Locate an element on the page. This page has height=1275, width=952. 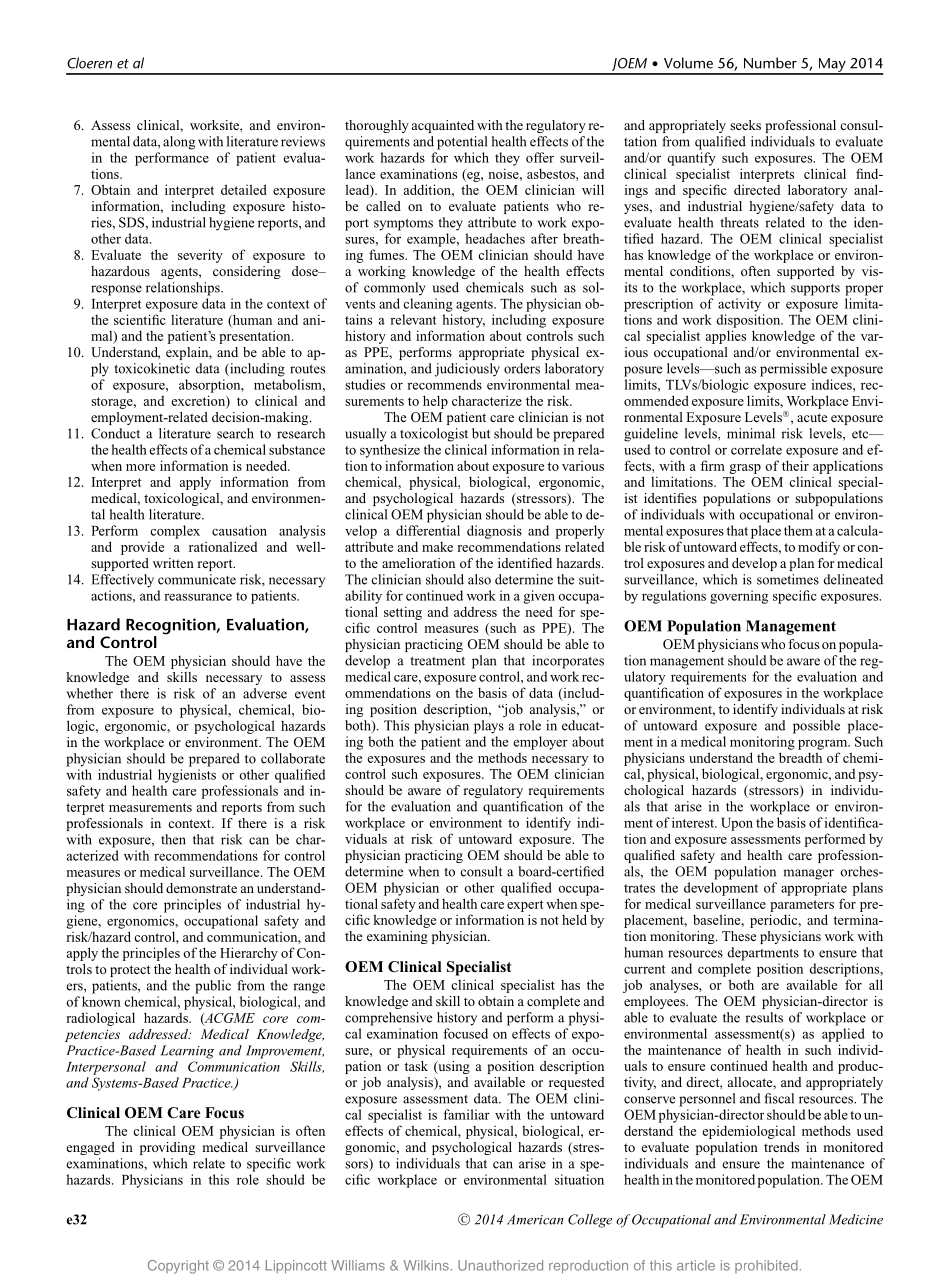
expert is located at coordinates (525, 906).
